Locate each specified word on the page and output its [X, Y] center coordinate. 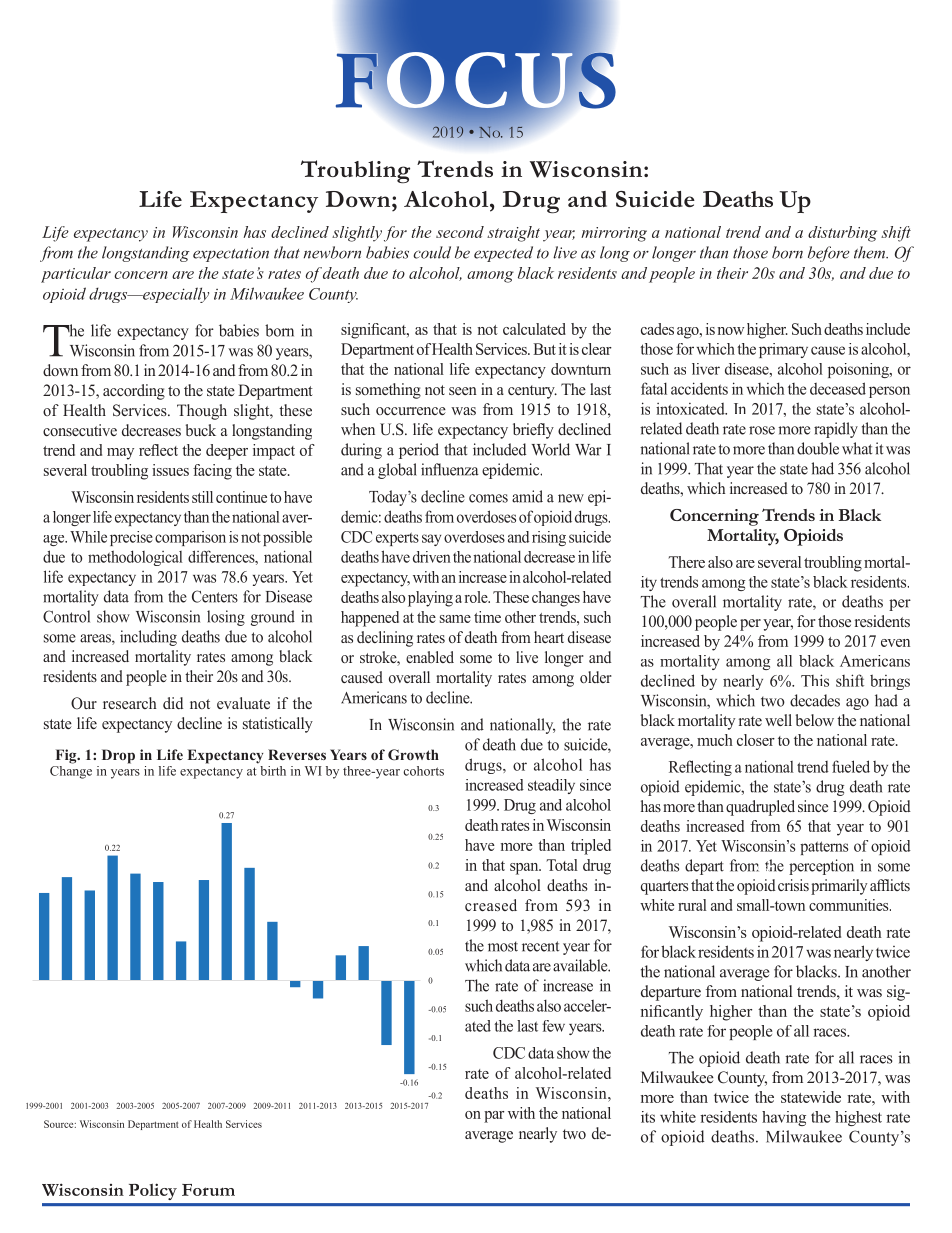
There [686, 562]
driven [432, 557]
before [828, 254]
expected [503, 254]
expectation [231, 254]
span [525, 869]
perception [821, 867]
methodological [135, 558]
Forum [208, 1190]
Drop [118, 756]
